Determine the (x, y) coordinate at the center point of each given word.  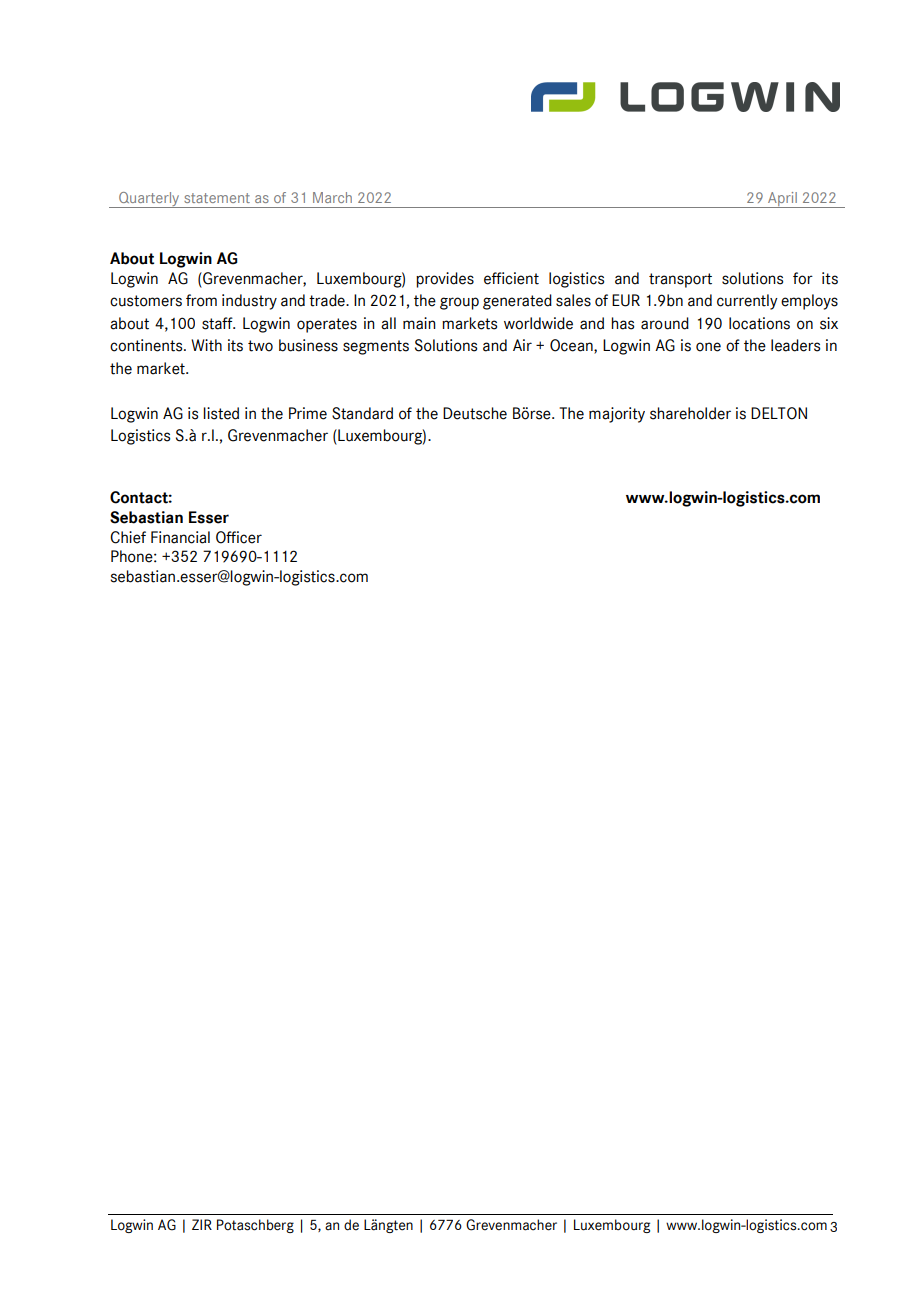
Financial (180, 537)
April (782, 200)
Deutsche (475, 413)
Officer (239, 537)
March (332, 197)
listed (221, 413)
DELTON (779, 413)
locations (759, 323)
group (459, 303)
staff (218, 323)
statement (217, 198)
